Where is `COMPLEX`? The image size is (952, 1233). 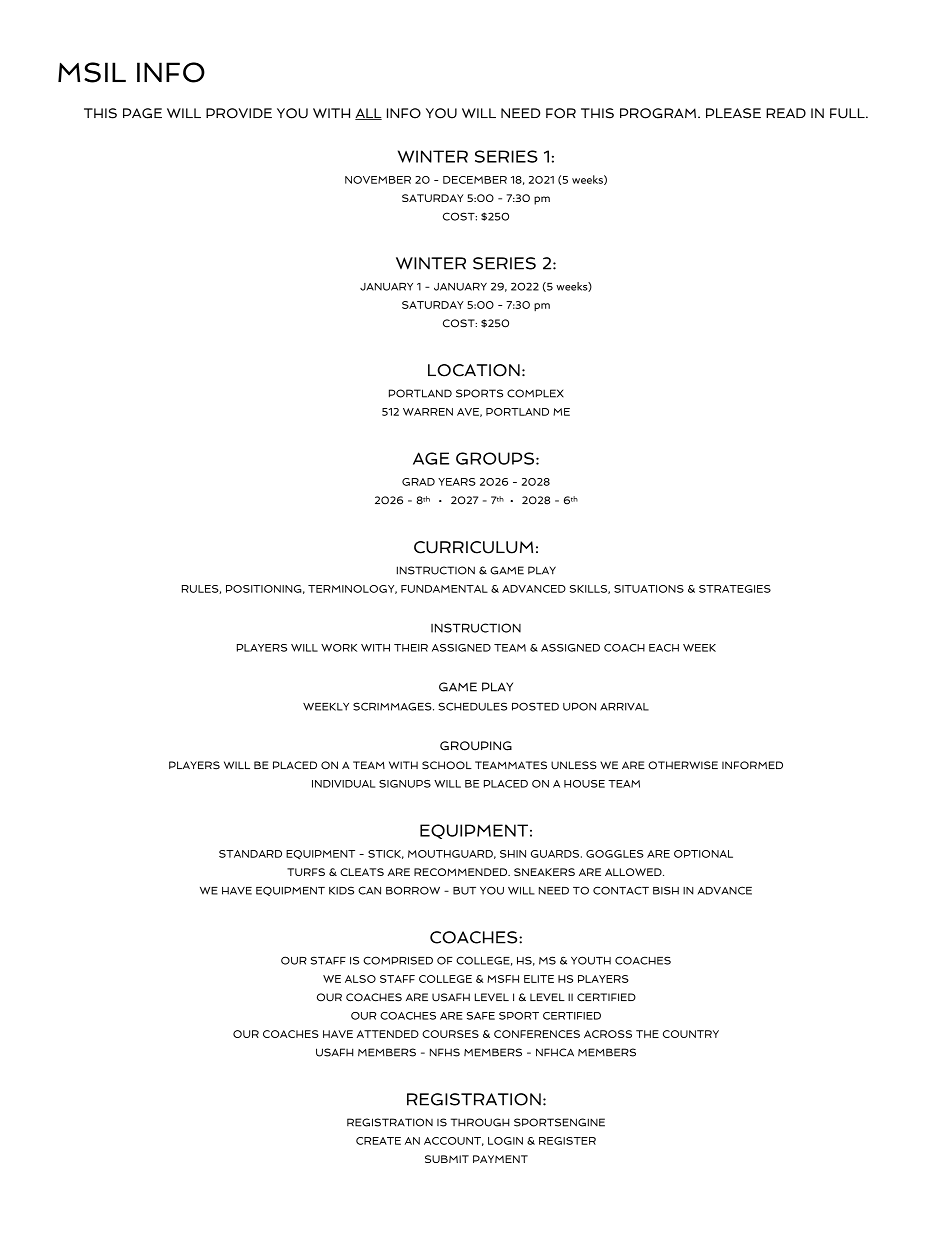
COMPLEX is located at coordinates (535, 393).
